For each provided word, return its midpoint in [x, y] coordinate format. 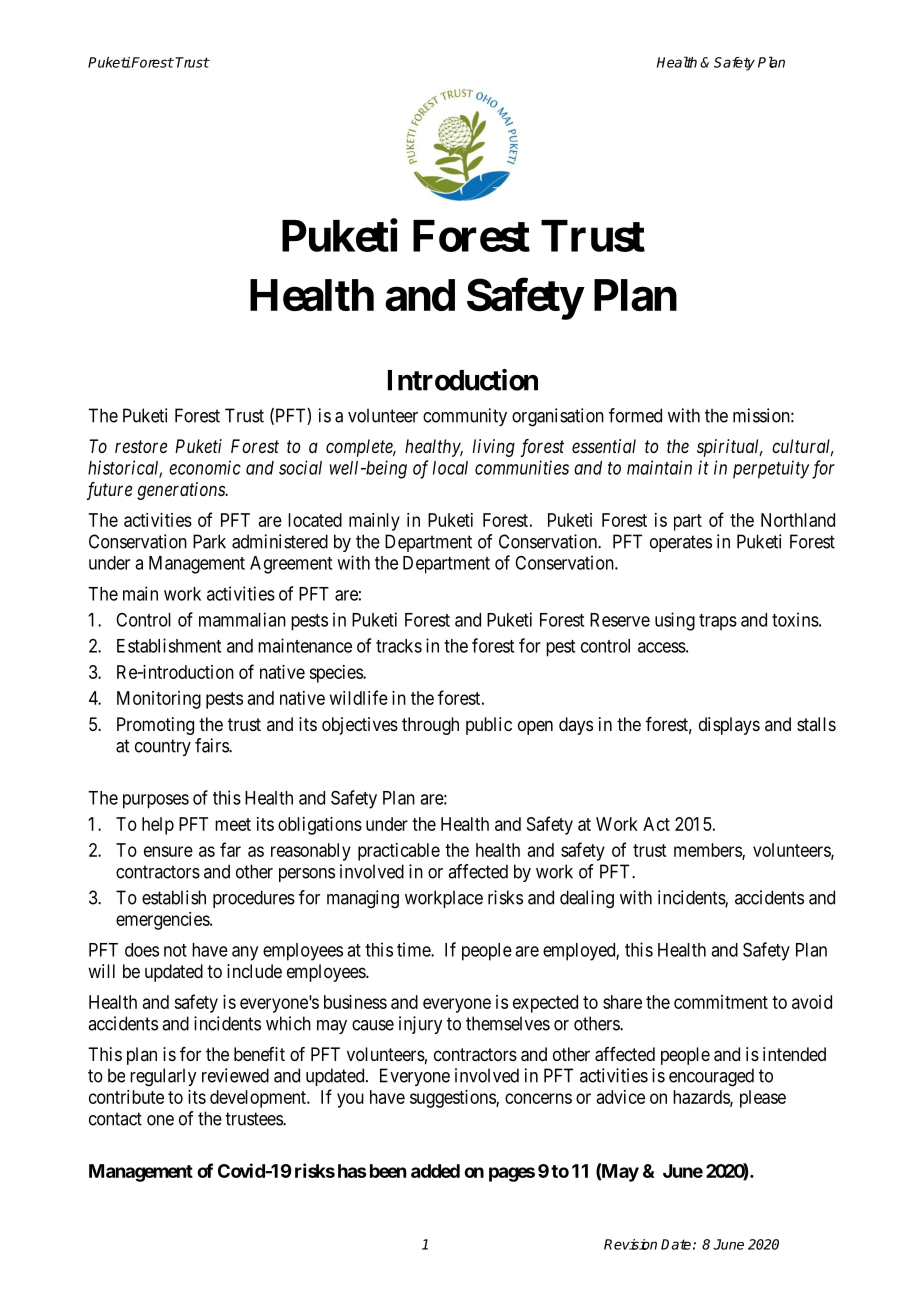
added [435, 1171]
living [493, 448]
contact [115, 1119]
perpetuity [771, 469]
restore [141, 446]
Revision [630, 1244]
